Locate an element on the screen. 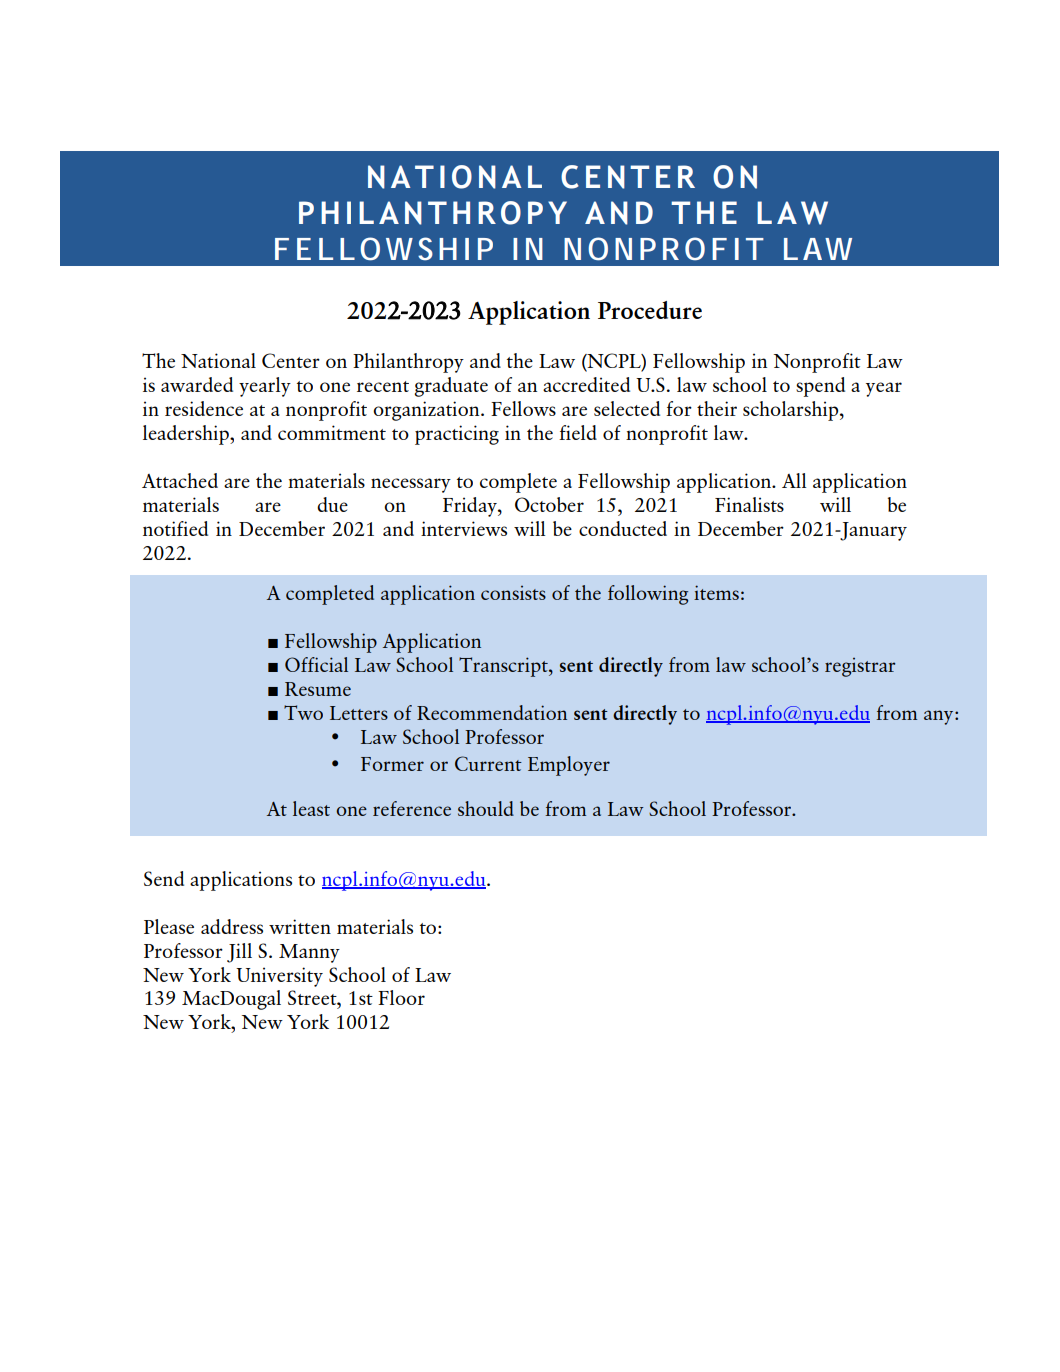  Two is located at coordinates (303, 712).
